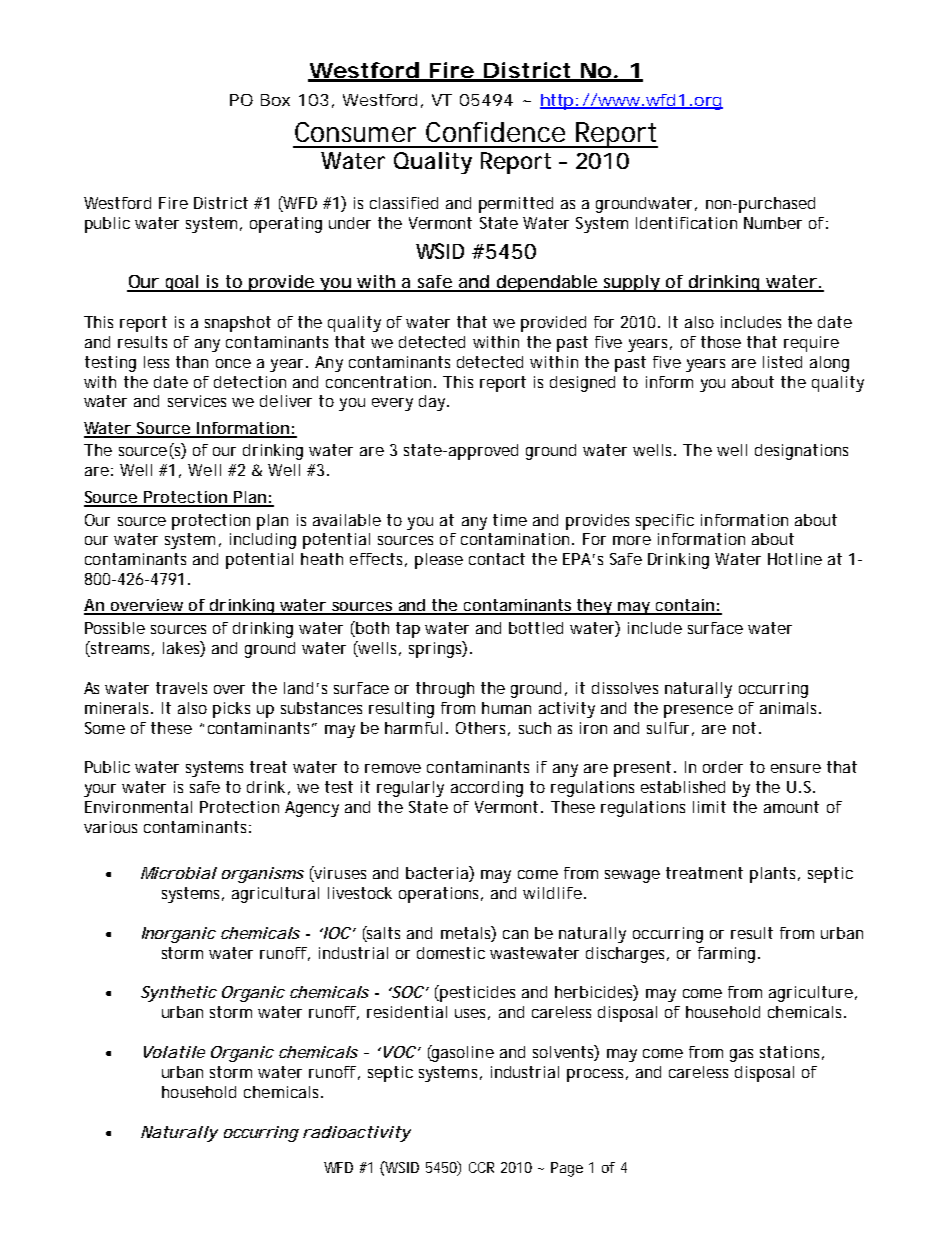  I want to click on Number, so click(773, 223).
